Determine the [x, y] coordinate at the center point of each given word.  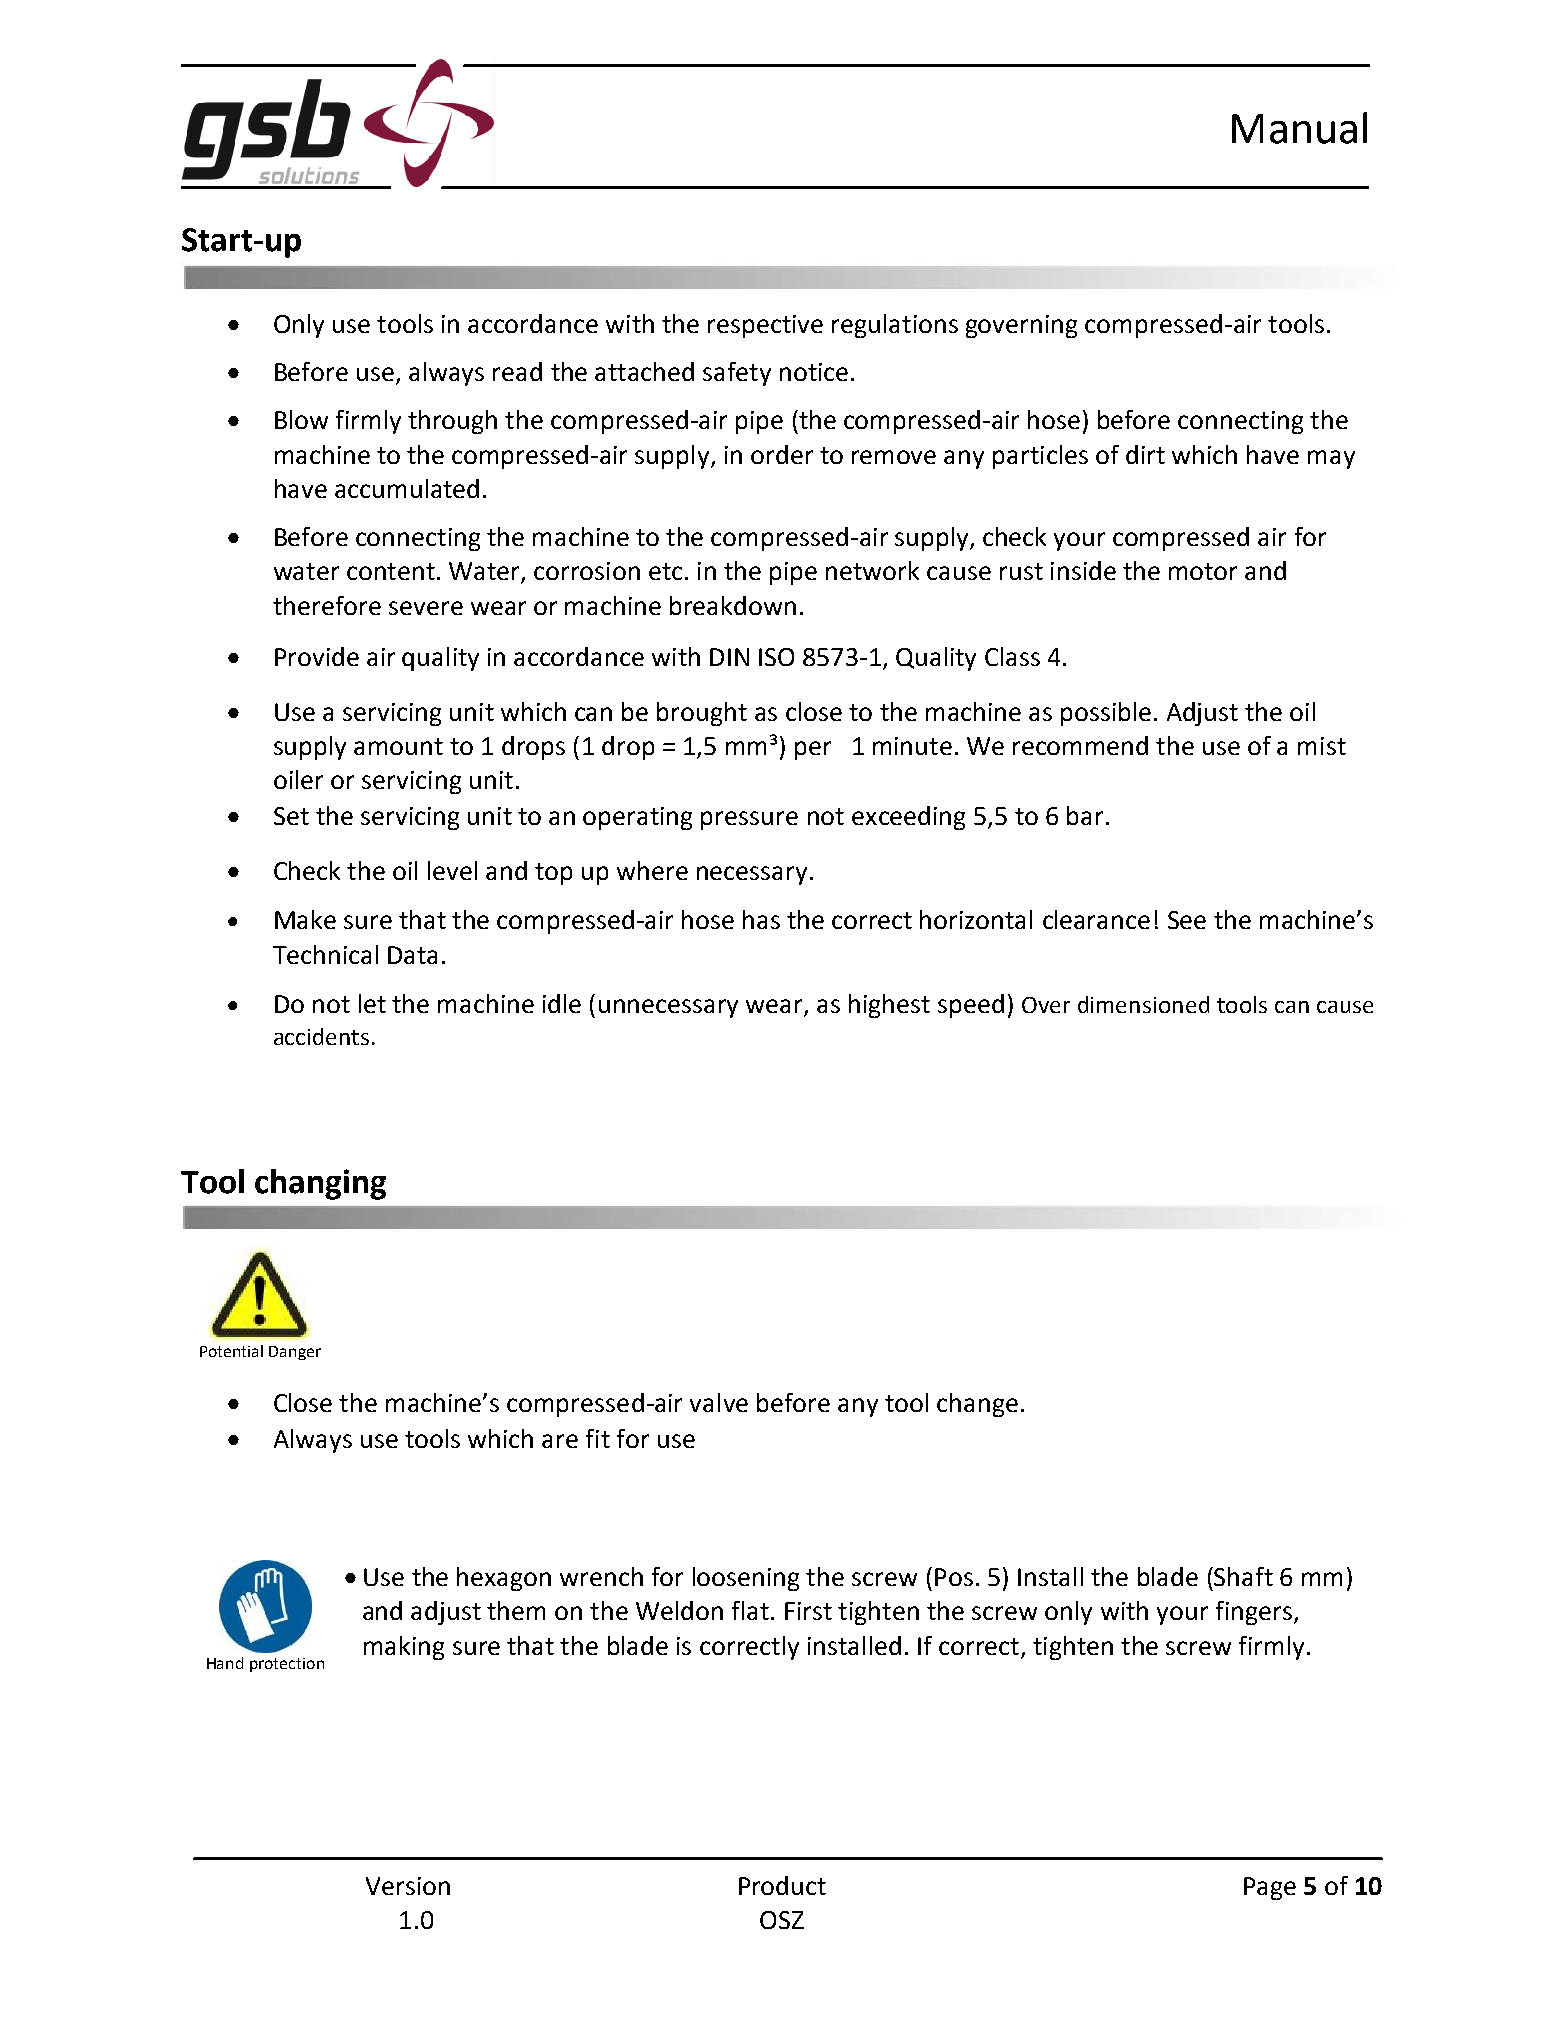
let [372, 1003]
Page [1270, 1888]
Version [408, 1886]
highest [889, 1006]
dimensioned [1143, 1004]
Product [782, 1885]
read [517, 371]
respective [765, 326]
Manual [1299, 128]
